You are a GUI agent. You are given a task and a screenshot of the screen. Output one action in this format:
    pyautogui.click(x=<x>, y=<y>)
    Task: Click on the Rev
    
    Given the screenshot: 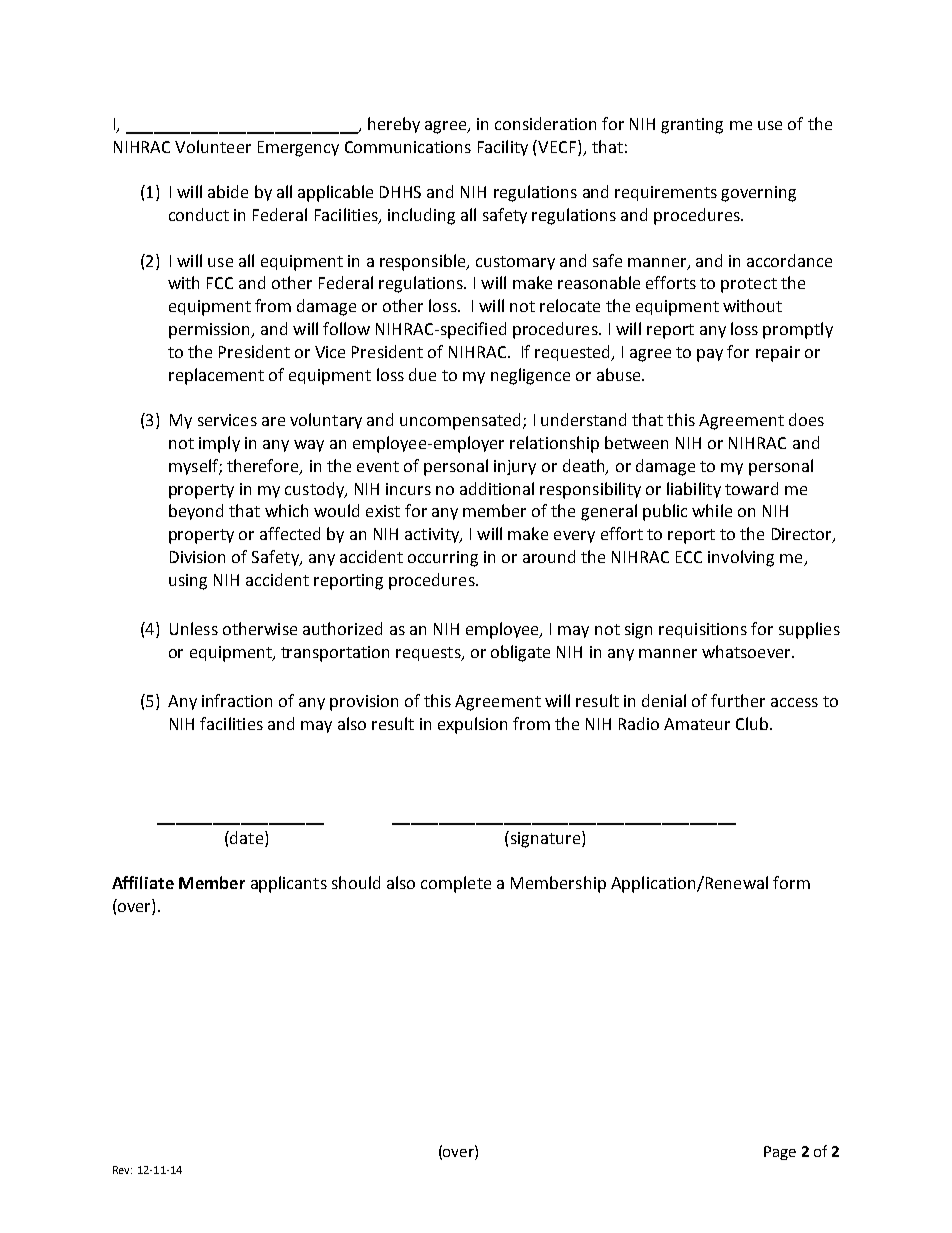 What is the action you would take?
    pyautogui.click(x=122, y=1170)
